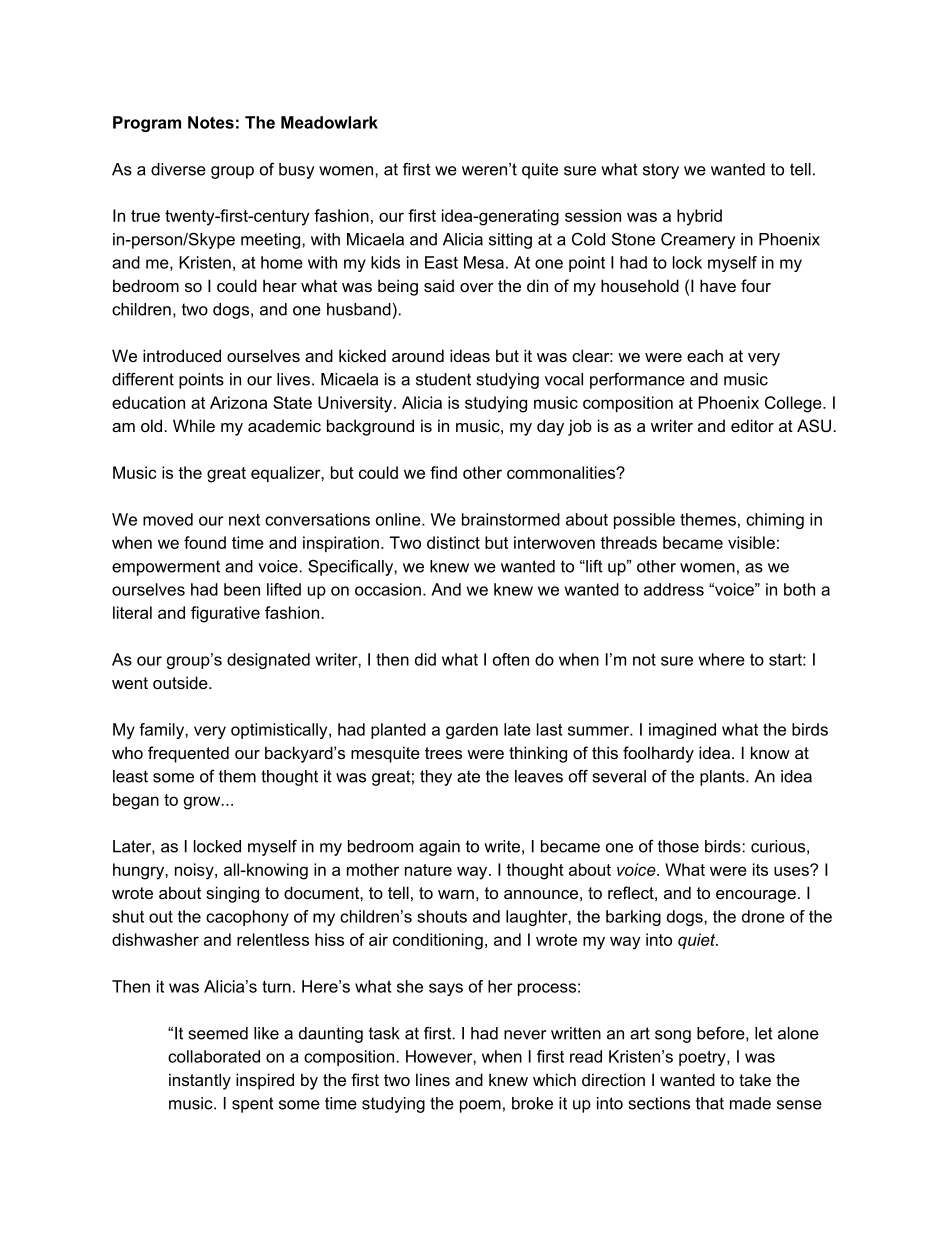 This document has width=952, height=1233. Describe the element at coordinates (188, 754) in the document. I see `frequented` at that location.
